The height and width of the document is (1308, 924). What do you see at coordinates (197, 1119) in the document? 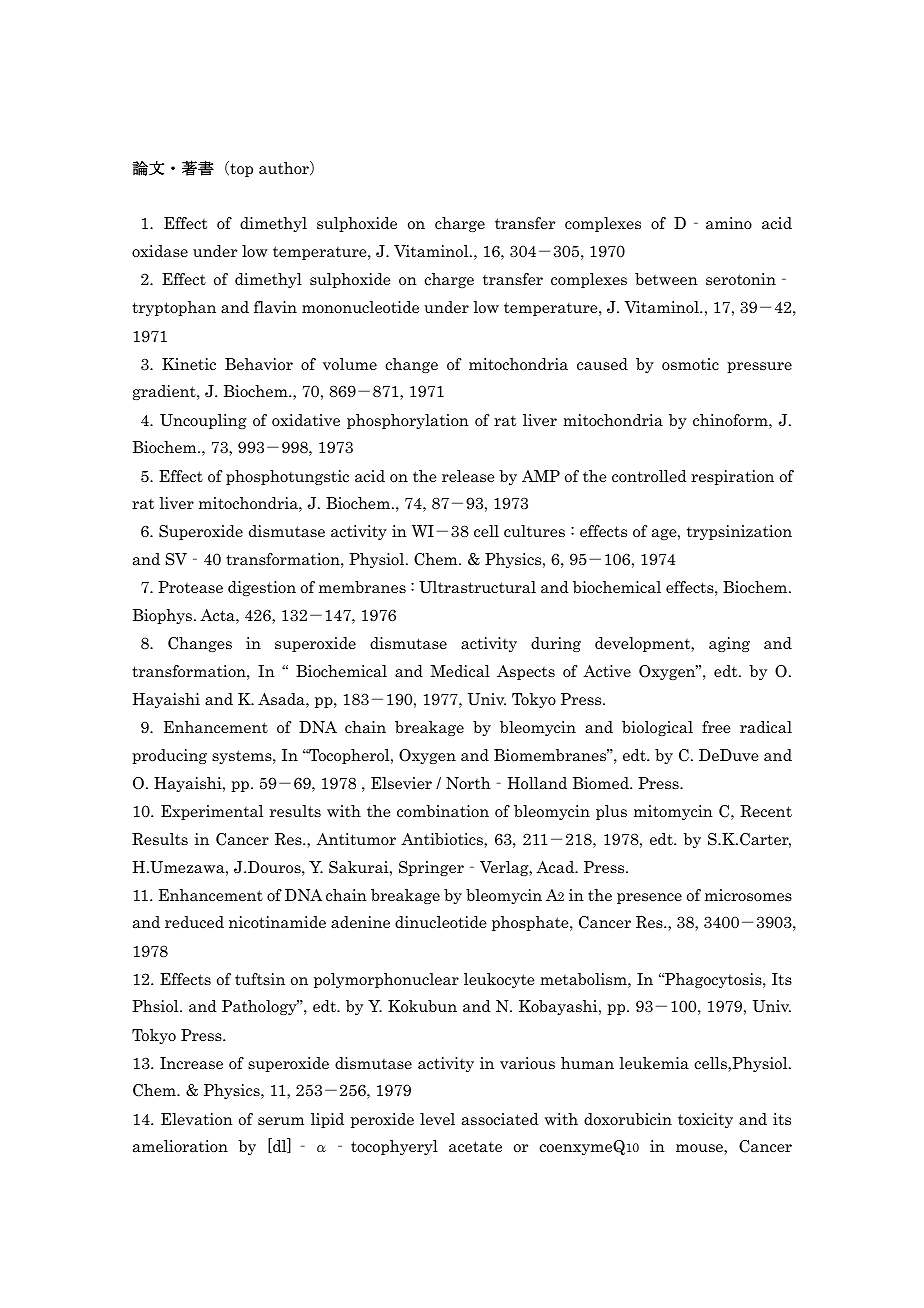
I see `Elevation` at bounding box center [197, 1119].
